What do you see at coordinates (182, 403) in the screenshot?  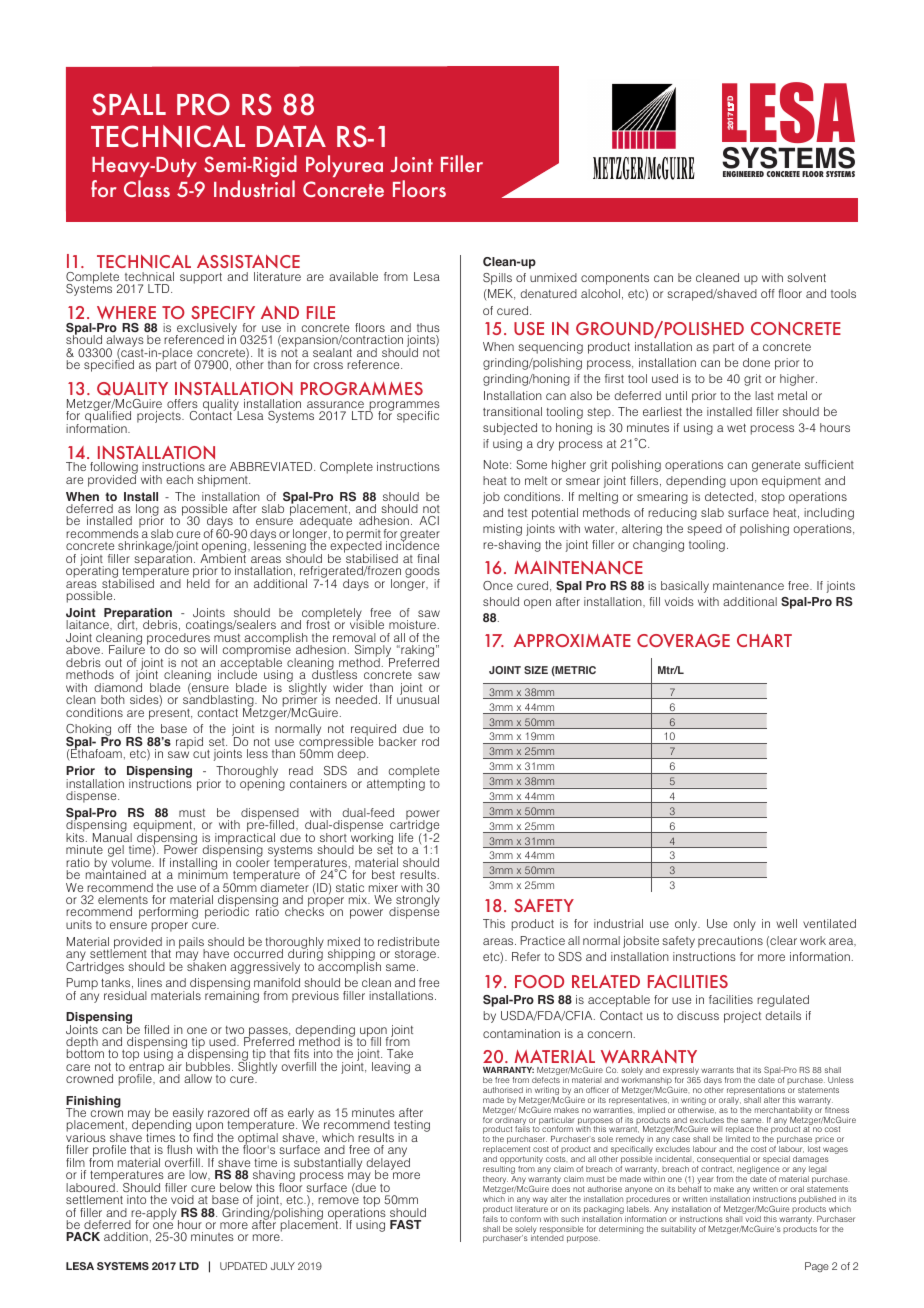 I see `offers` at bounding box center [182, 403].
